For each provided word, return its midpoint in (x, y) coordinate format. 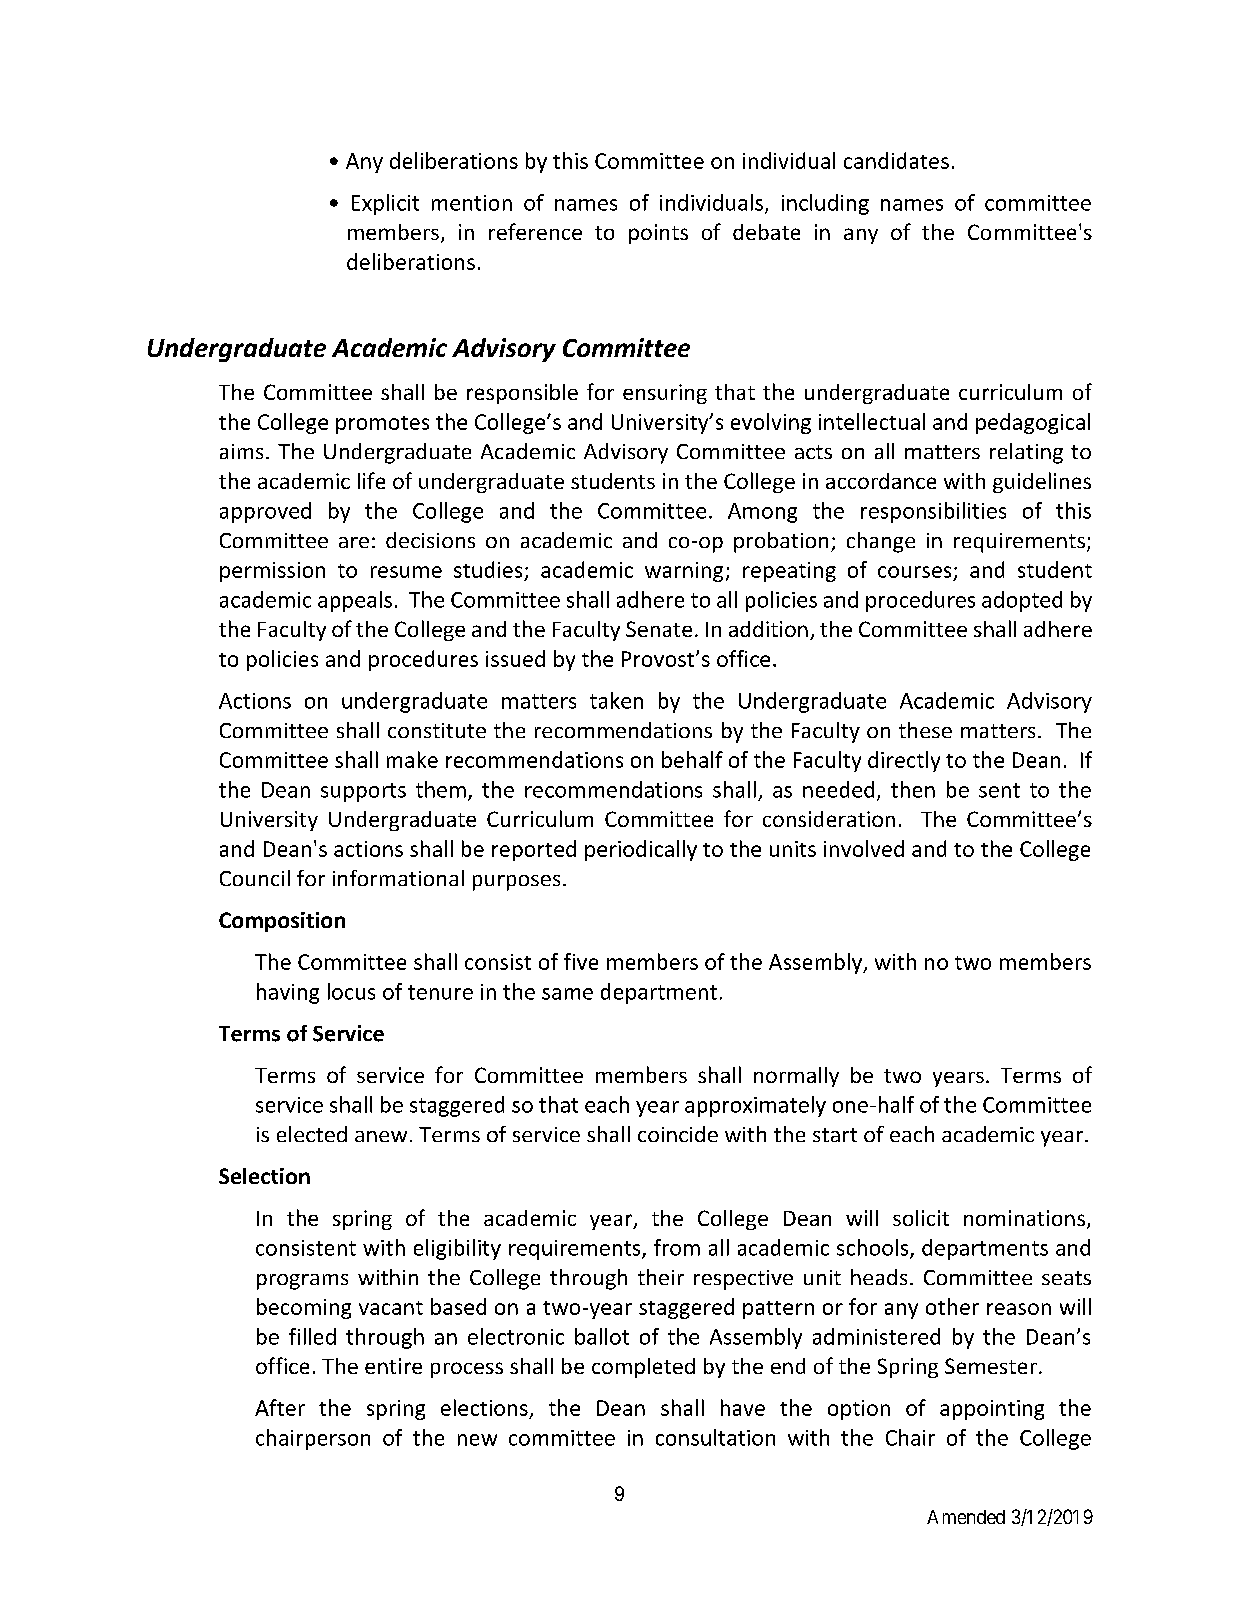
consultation (715, 1437)
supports (363, 792)
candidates (896, 160)
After (280, 1407)
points (658, 234)
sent (999, 790)
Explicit (385, 204)
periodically (641, 850)
